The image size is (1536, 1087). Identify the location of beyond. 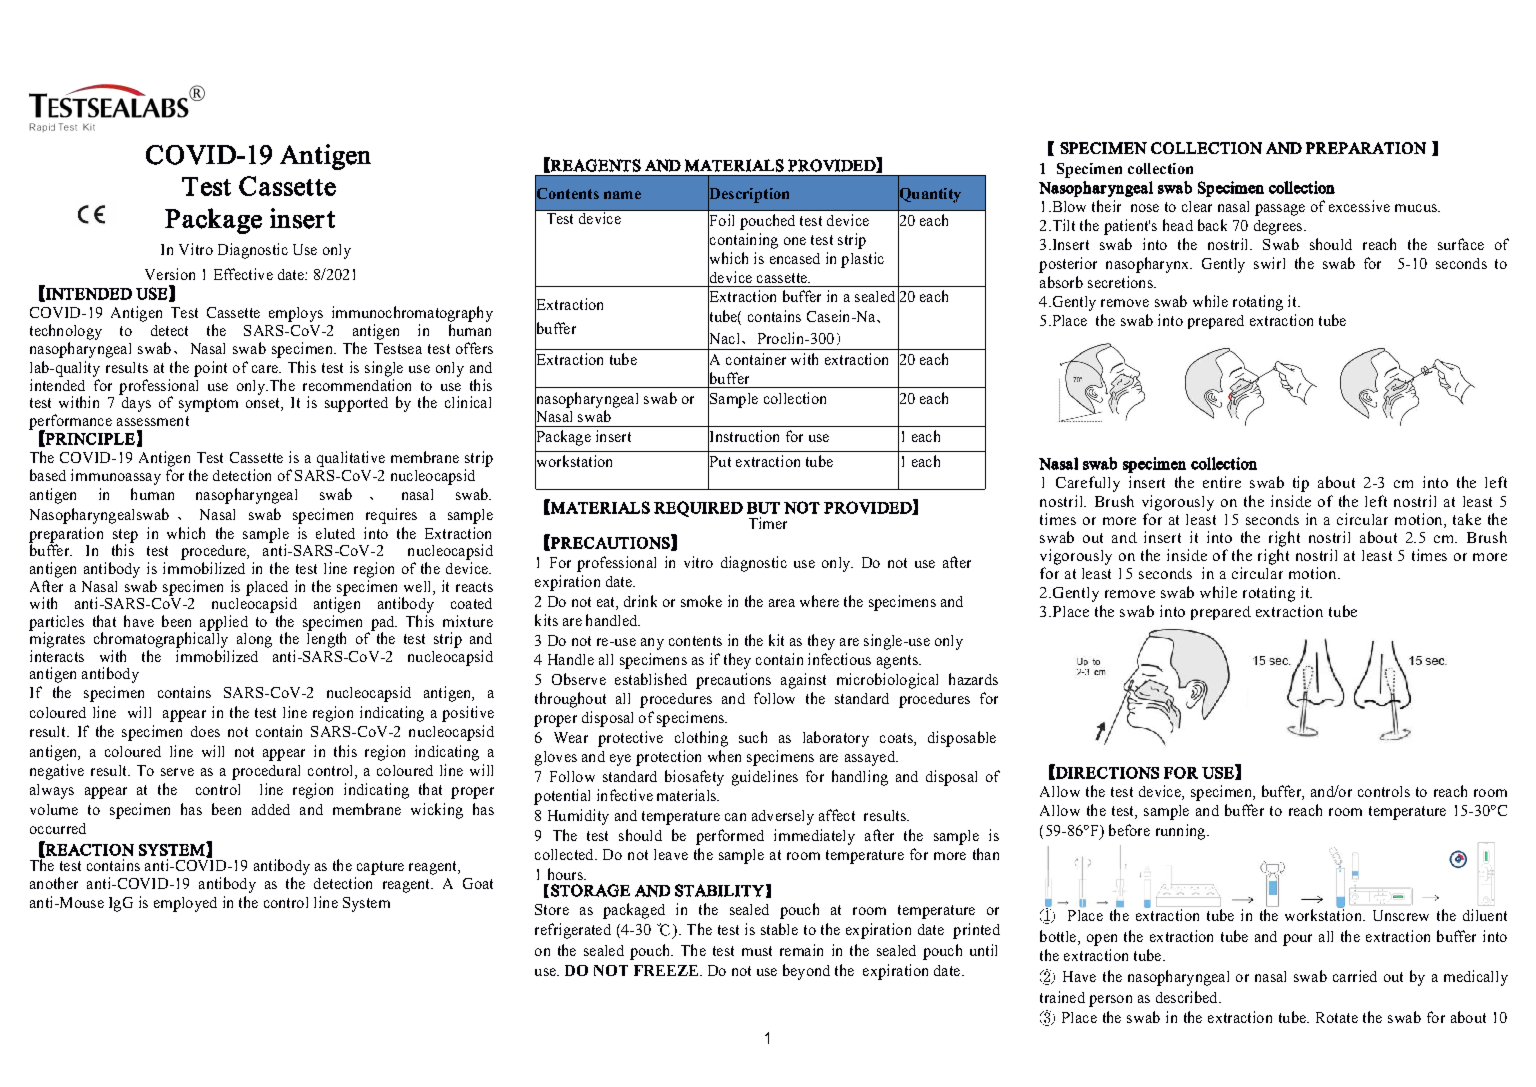
(806, 972).
